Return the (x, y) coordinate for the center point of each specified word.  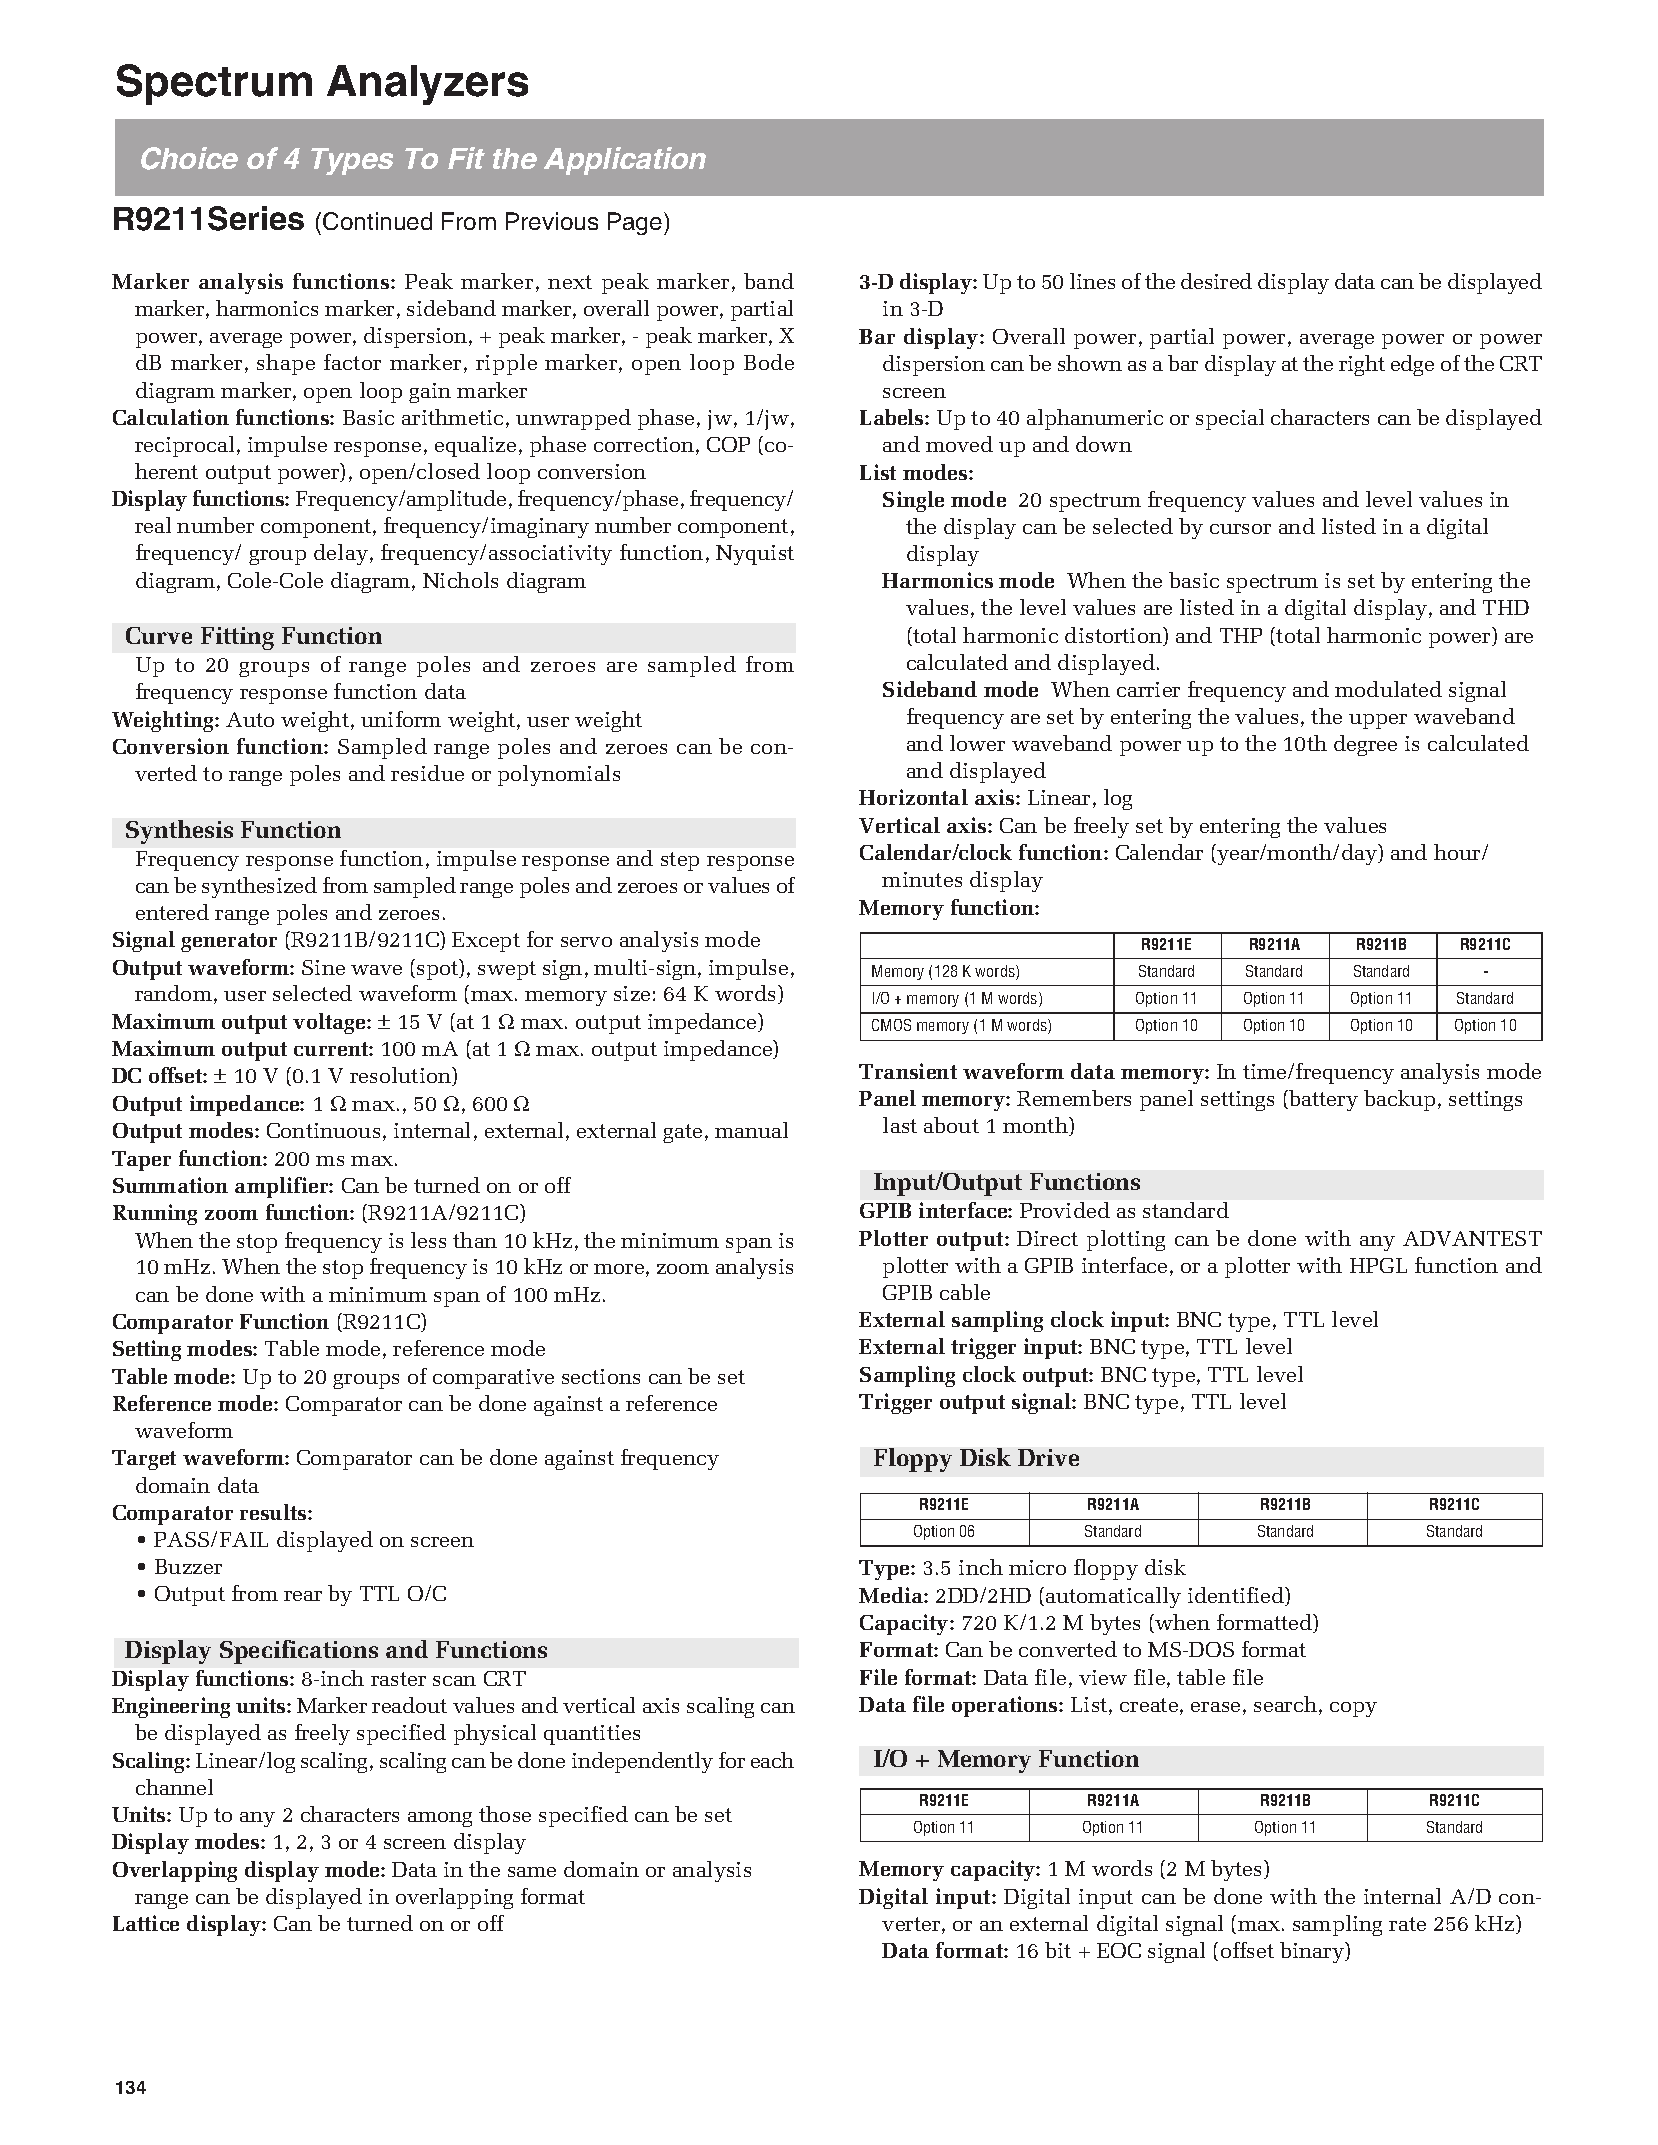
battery (1322, 1100)
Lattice (146, 1923)
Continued (377, 221)
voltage (330, 1023)
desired (1216, 281)
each (772, 1760)
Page (636, 223)
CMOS (891, 1025)
